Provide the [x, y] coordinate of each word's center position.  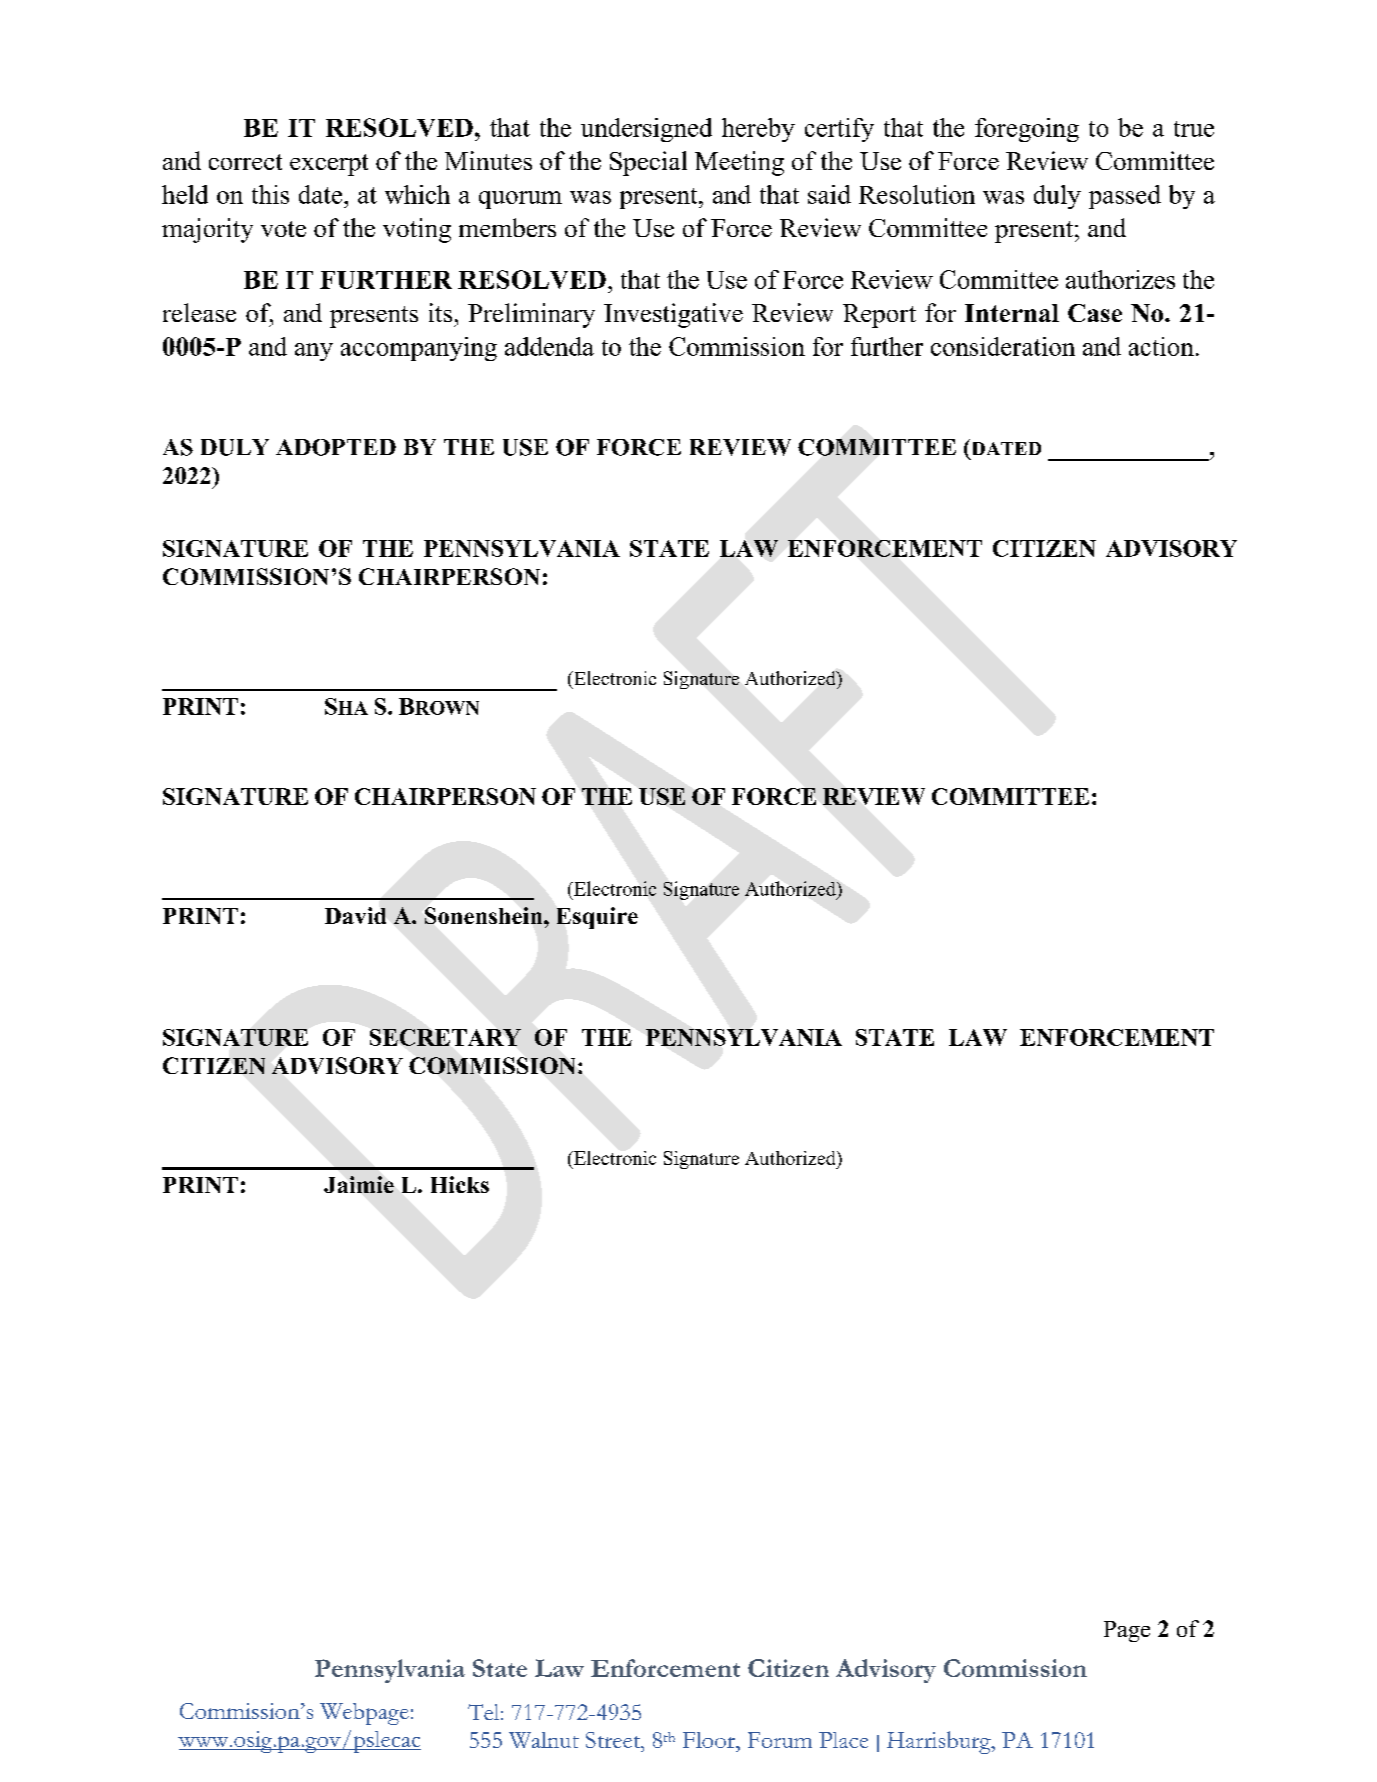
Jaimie [359, 1184]
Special [648, 163]
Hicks [460, 1184]
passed [1125, 197]
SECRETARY [445, 1037]
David [355, 915]
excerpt [329, 165]
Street [614, 1740]
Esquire [597, 918]
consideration [1003, 346]
